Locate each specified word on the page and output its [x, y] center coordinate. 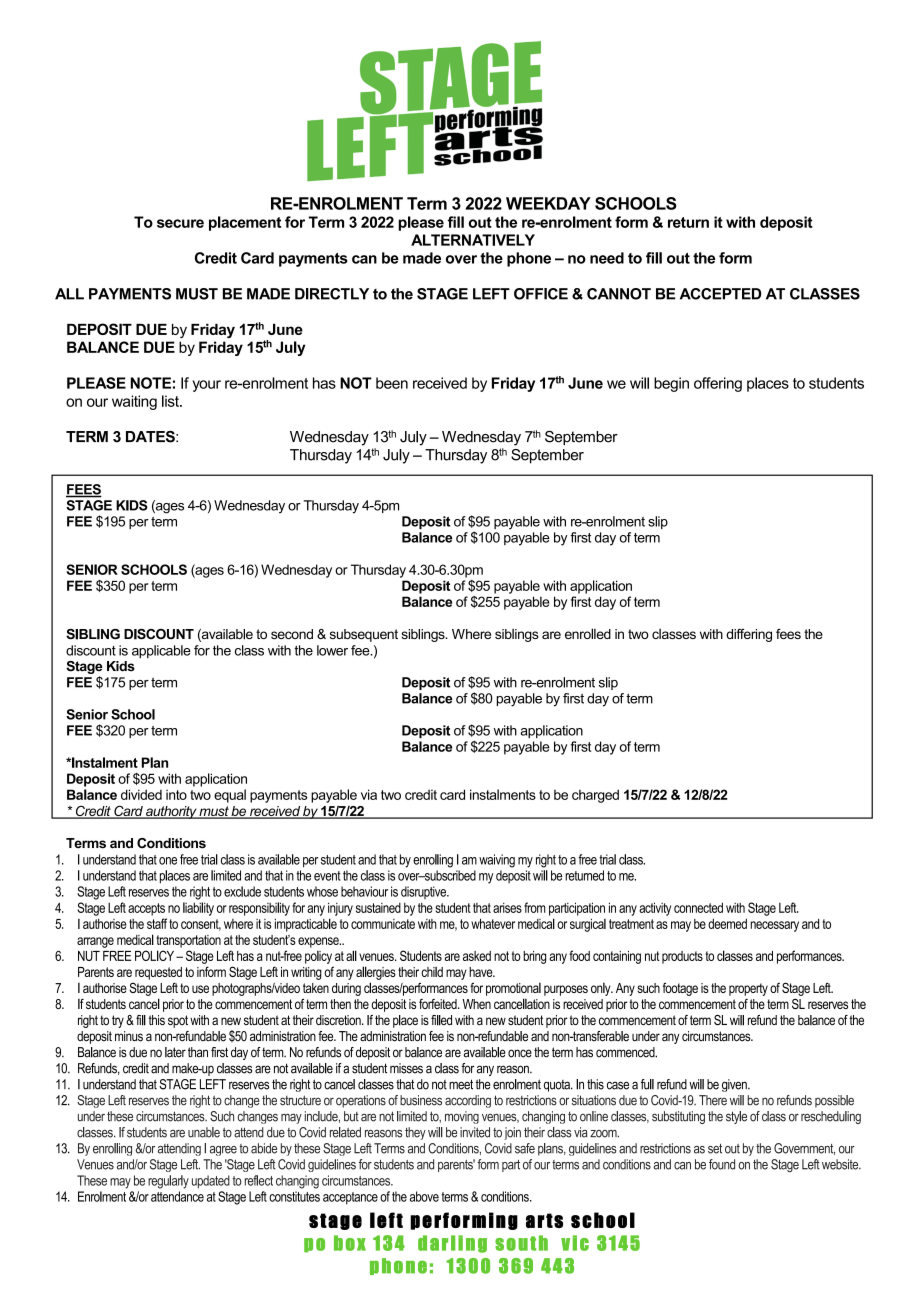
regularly [168, 1182]
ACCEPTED [720, 294]
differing [749, 635]
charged [595, 796]
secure [180, 223]
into [176, 794]
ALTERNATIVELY [473, 240]
